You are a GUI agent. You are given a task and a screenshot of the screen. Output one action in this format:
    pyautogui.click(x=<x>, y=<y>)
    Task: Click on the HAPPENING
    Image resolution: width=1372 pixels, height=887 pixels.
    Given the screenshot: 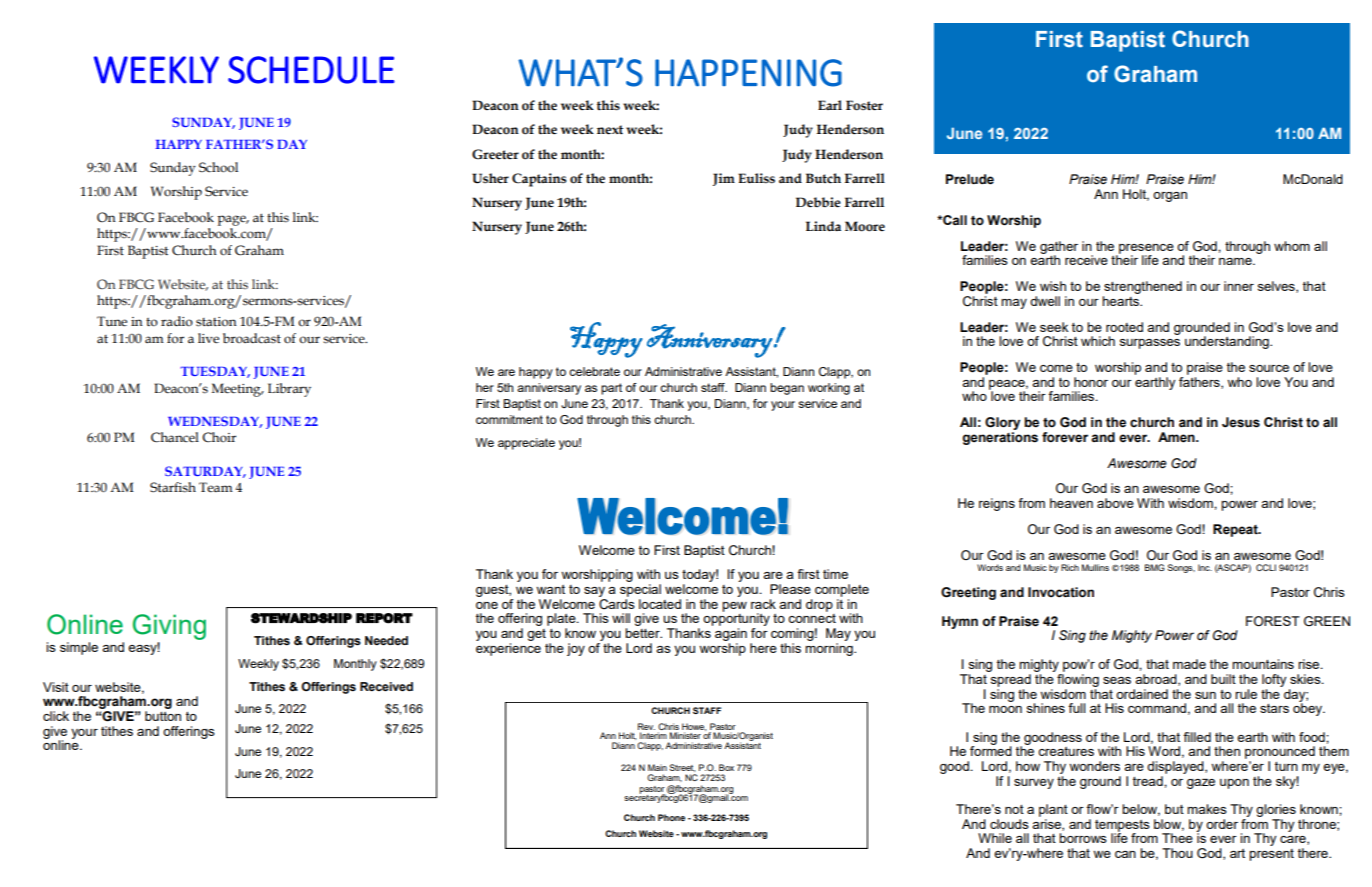 What is the action you would take?
    pyautogui.click(x=748, y=73)
